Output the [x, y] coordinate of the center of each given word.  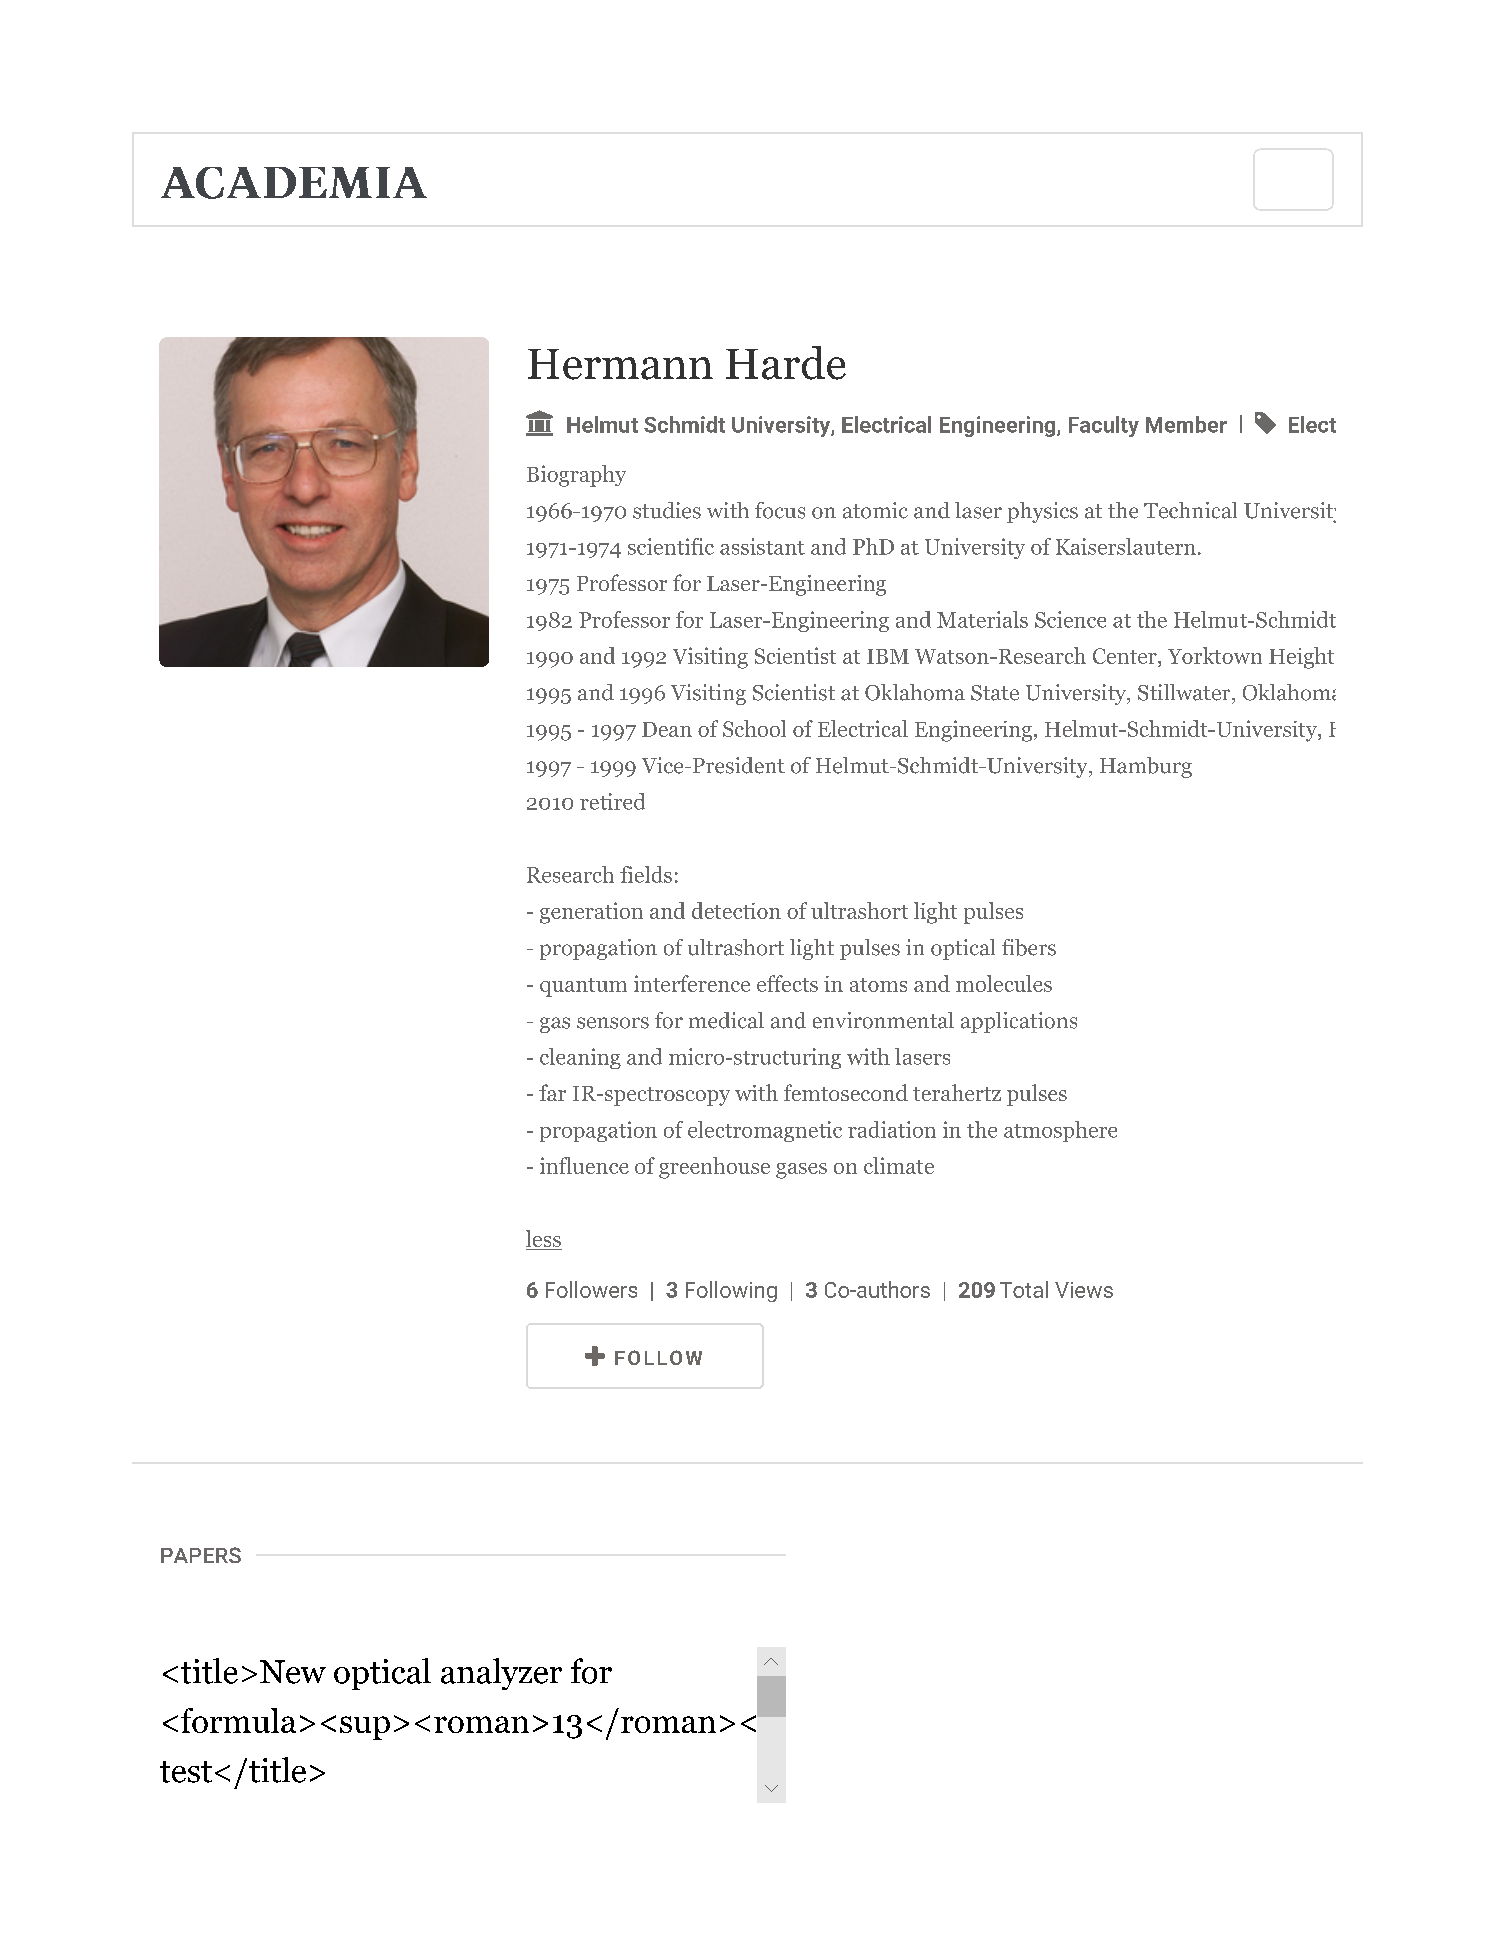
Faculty [1104, 426]
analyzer [501, 1674]
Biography [576, 476]
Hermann [620, 364]
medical [726, 1020]
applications [1019, 1022]
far [552, 1092]
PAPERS [201, 1555]
